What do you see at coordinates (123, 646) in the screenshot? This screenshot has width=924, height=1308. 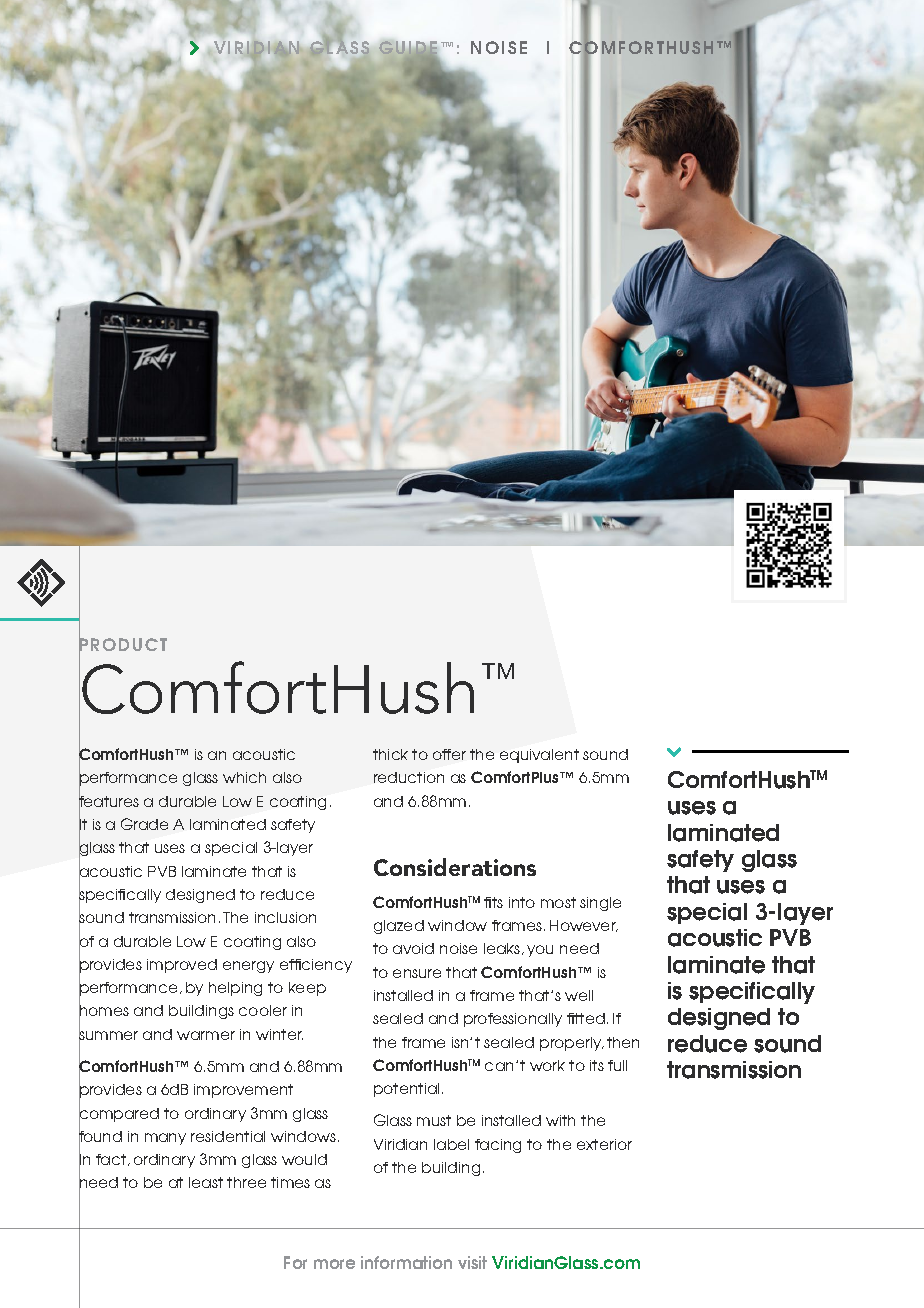 I see `PRODUCT` at bounding box center [123, 646].
